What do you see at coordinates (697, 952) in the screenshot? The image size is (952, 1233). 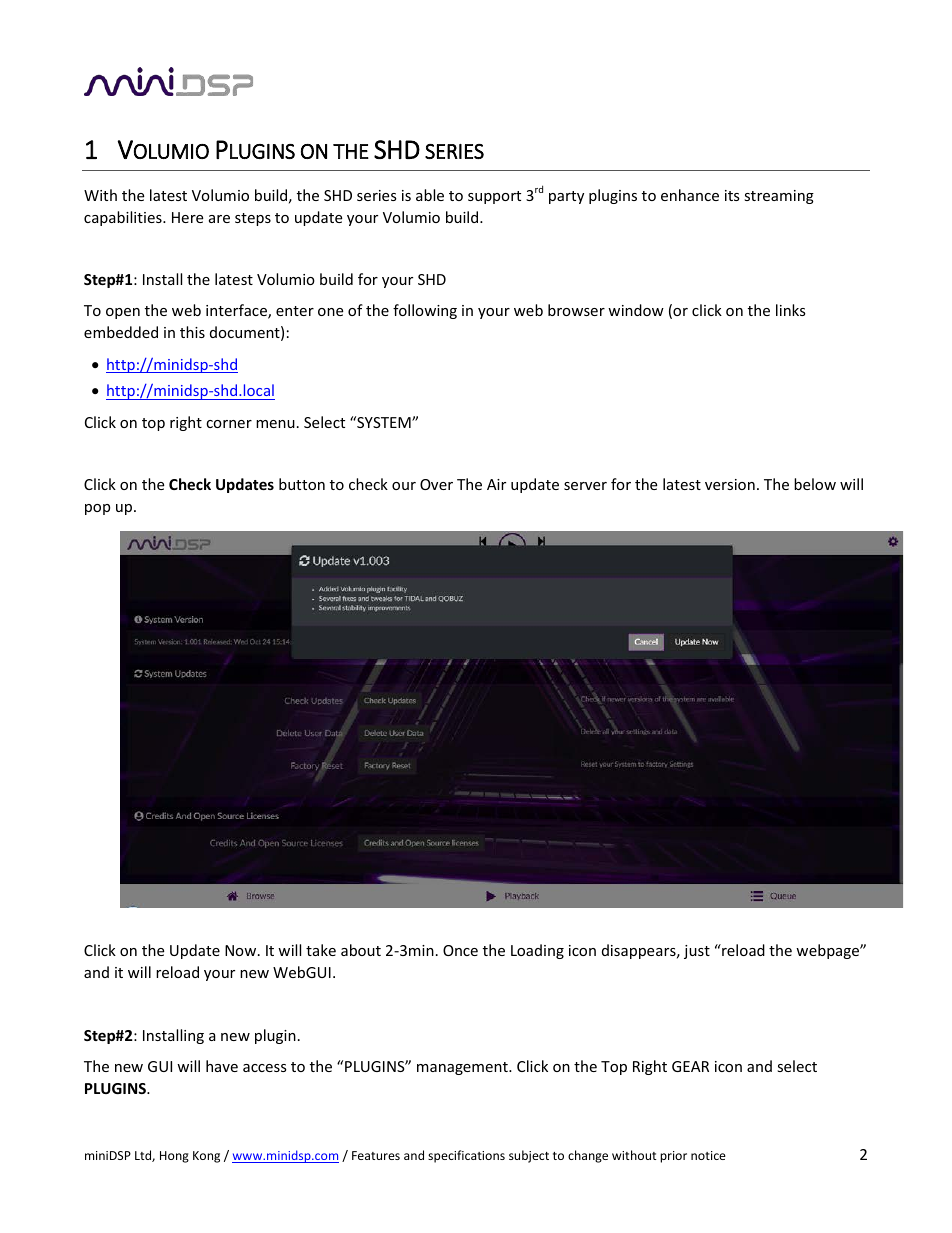 I see `just` at bounding box center [697, 952].
